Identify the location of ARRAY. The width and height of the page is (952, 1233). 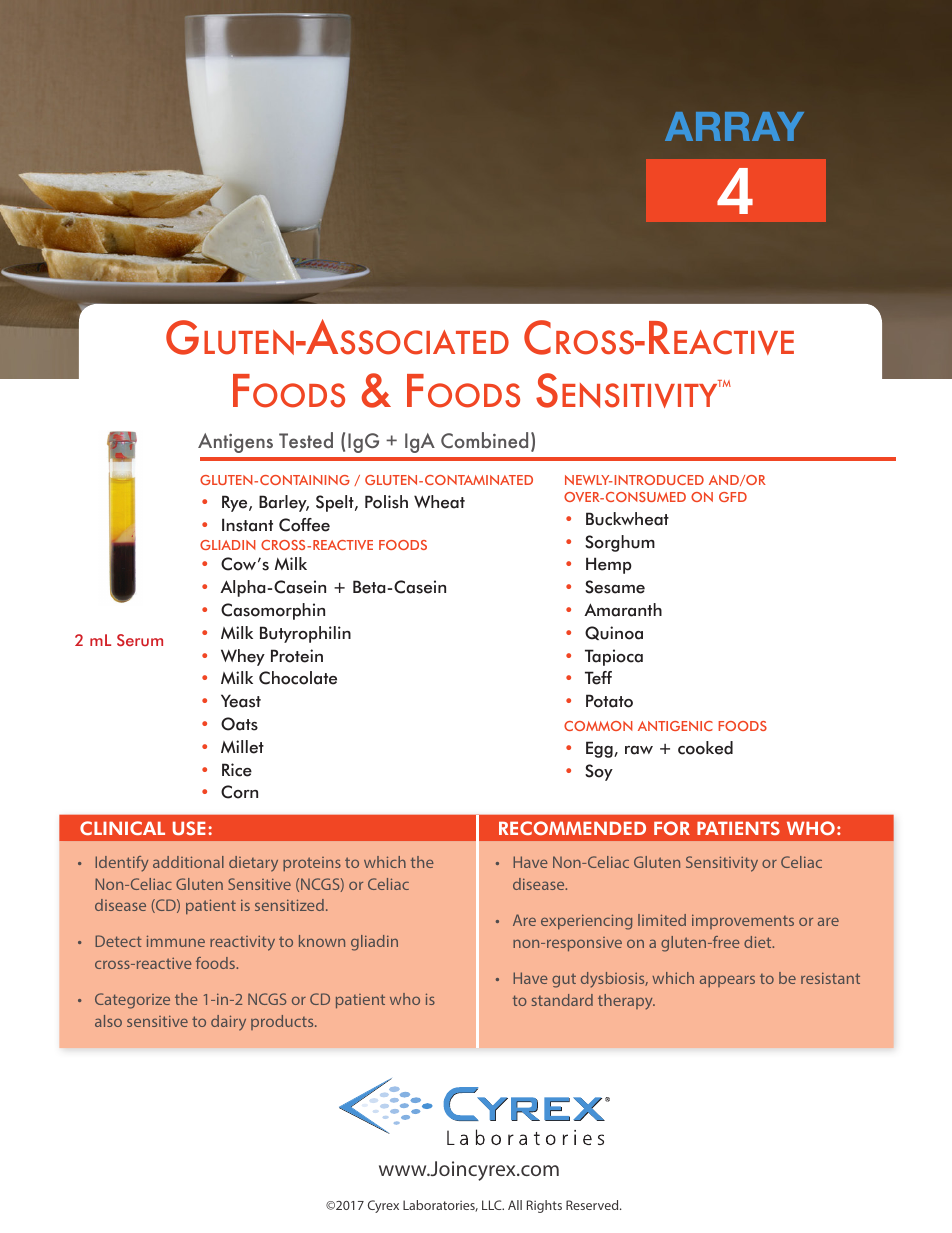
(734, 126).
